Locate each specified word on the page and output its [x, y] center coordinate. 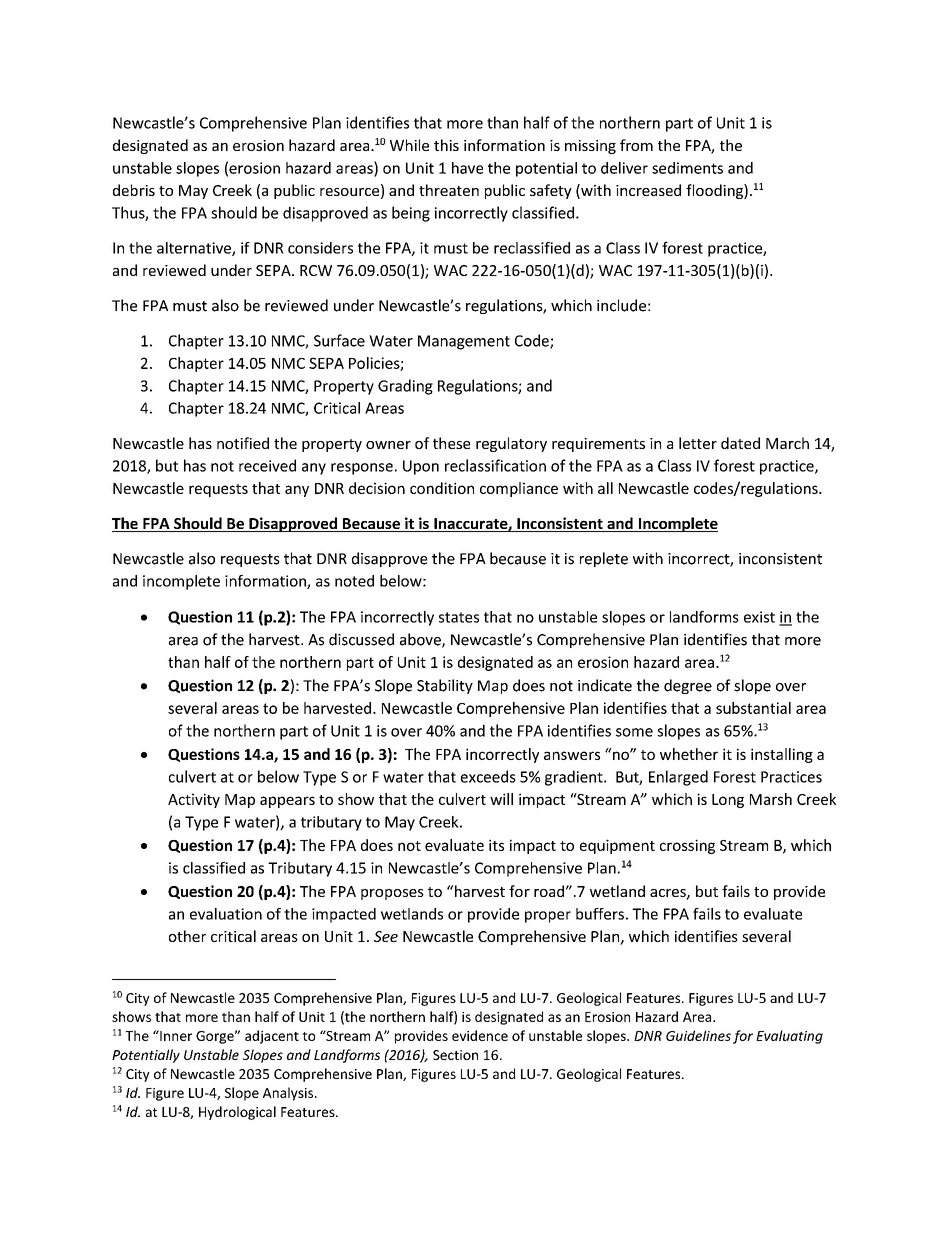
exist [759, 617]
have [467, 168]
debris [134, 190]
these [451, 443]
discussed [361, 639]
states [459, 617]
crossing [687, 846]
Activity [194, 800]
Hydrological [237, 1113]
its [496, 845]
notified [243, 443]
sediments [687, 168]
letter [698, 443]
